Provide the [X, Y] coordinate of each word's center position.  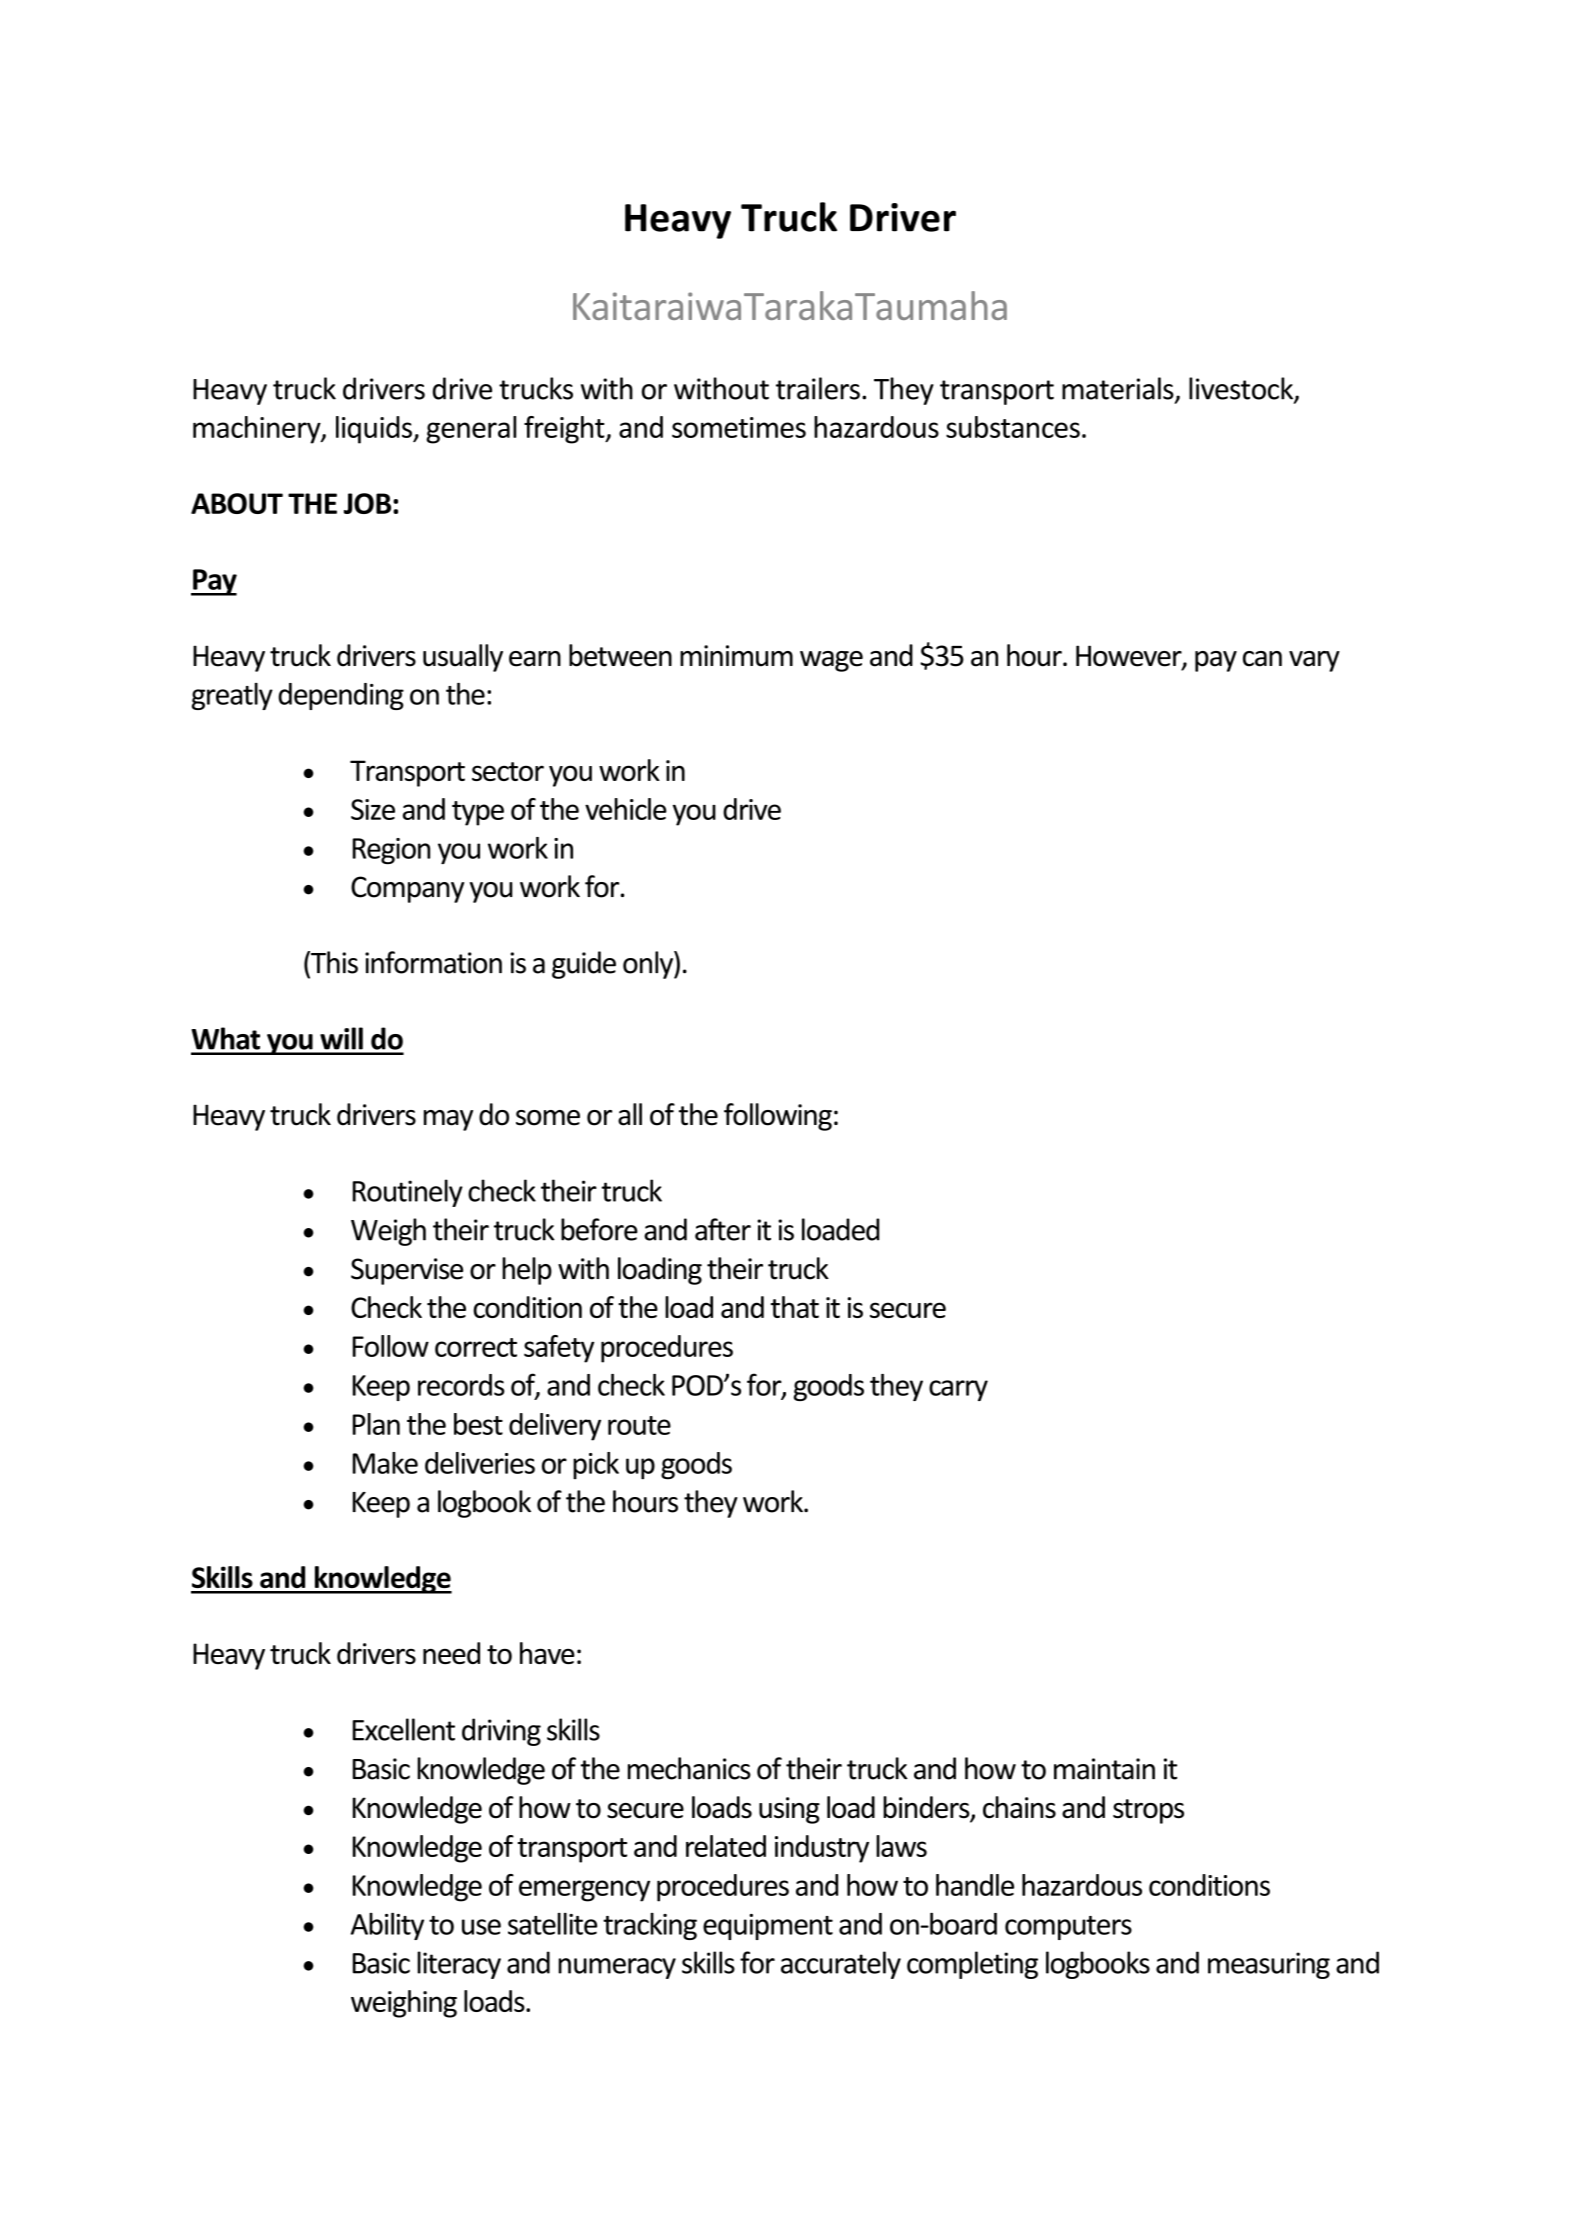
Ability [387, 1926]
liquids [375, 430]
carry [958, 1390]
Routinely [408, 1193]
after [723, 1229]
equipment [768, 1927]
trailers [818, 388]
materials [1119, 389]
